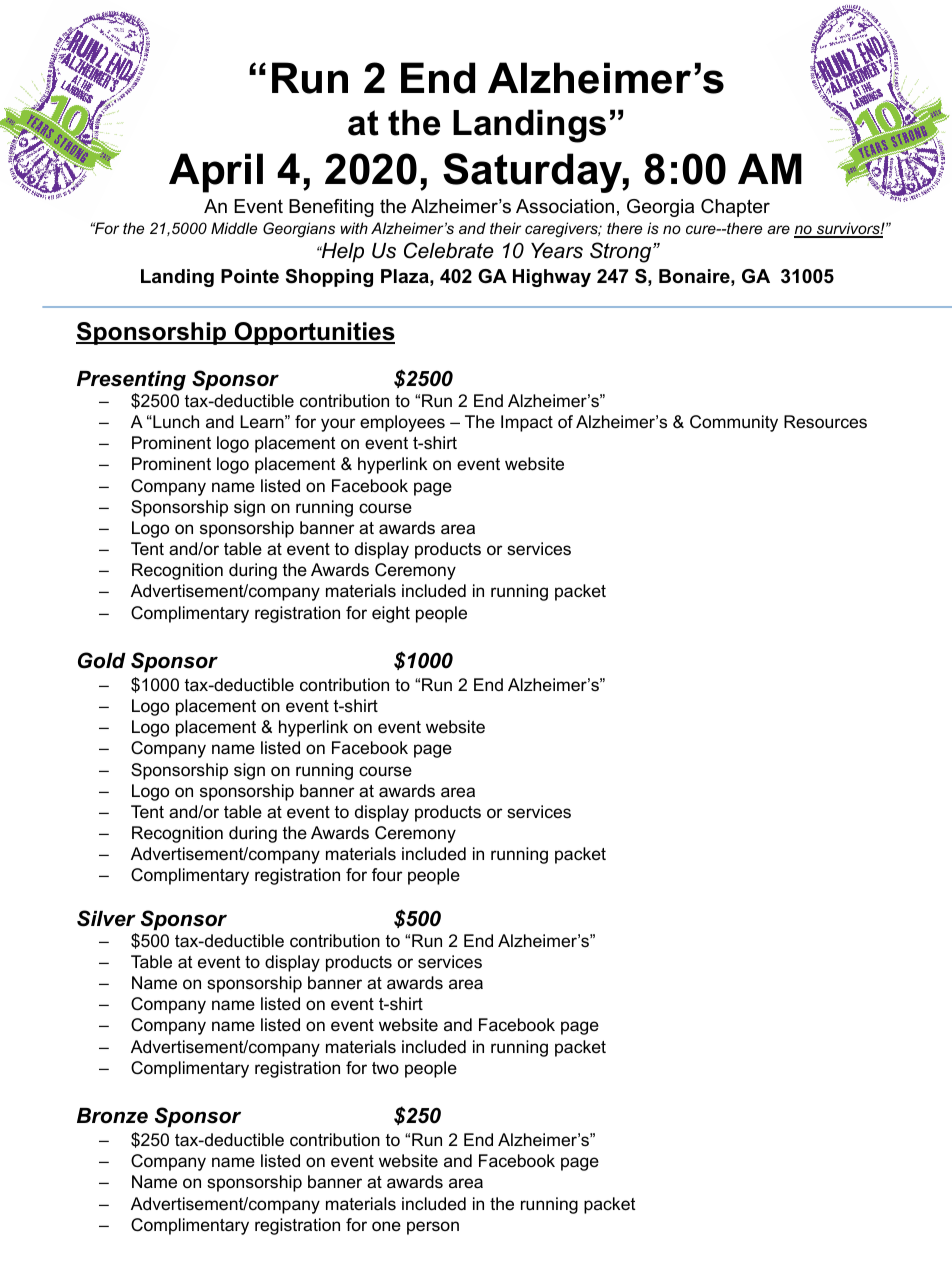 Image resolution: width=952 pixels, height=1270 pixels. I want to click on eight, so click(391, 614).
